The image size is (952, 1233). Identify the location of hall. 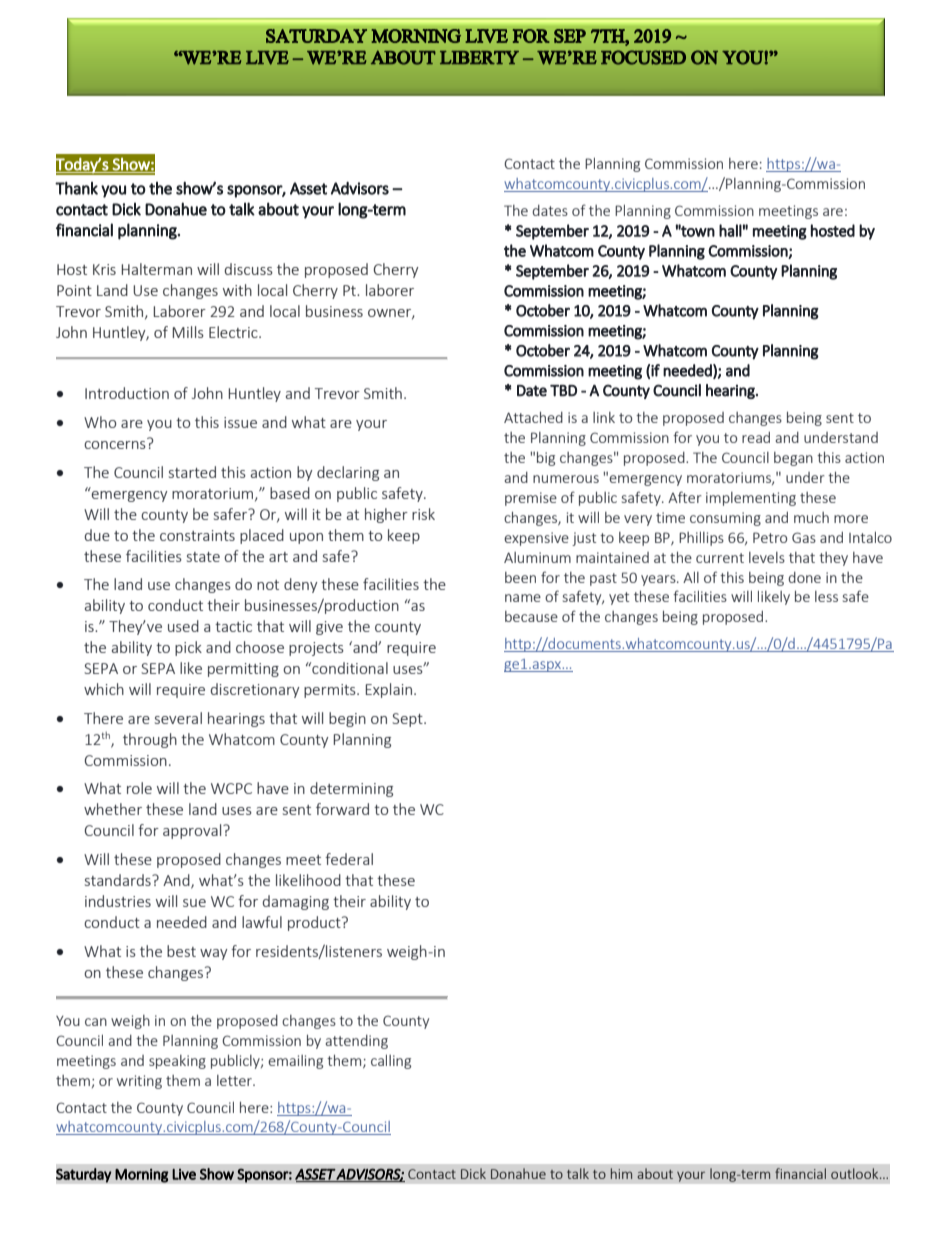
(730, 230).
